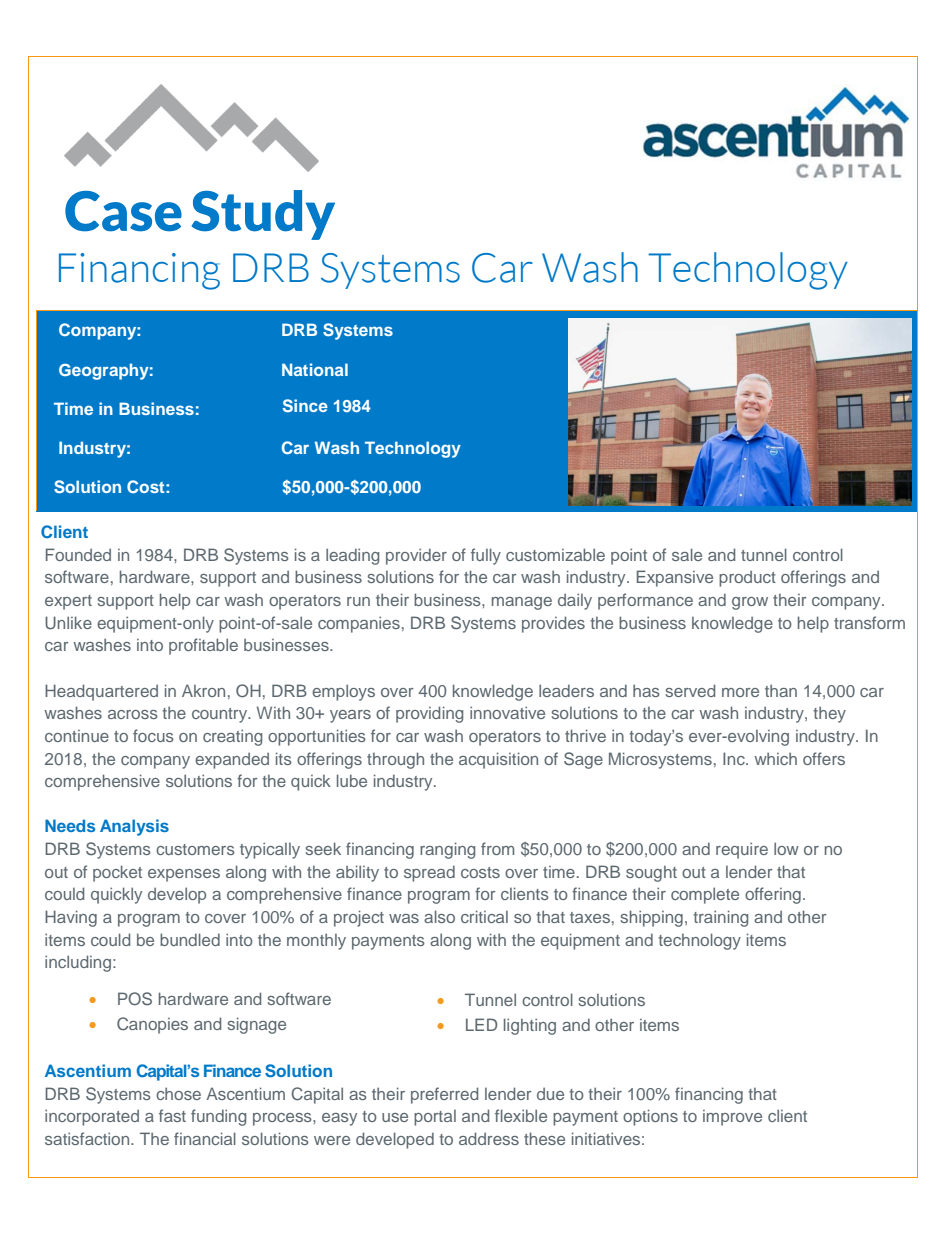 This image has height=1233, width=952. I want to click on Founded, so click(78, 554).
